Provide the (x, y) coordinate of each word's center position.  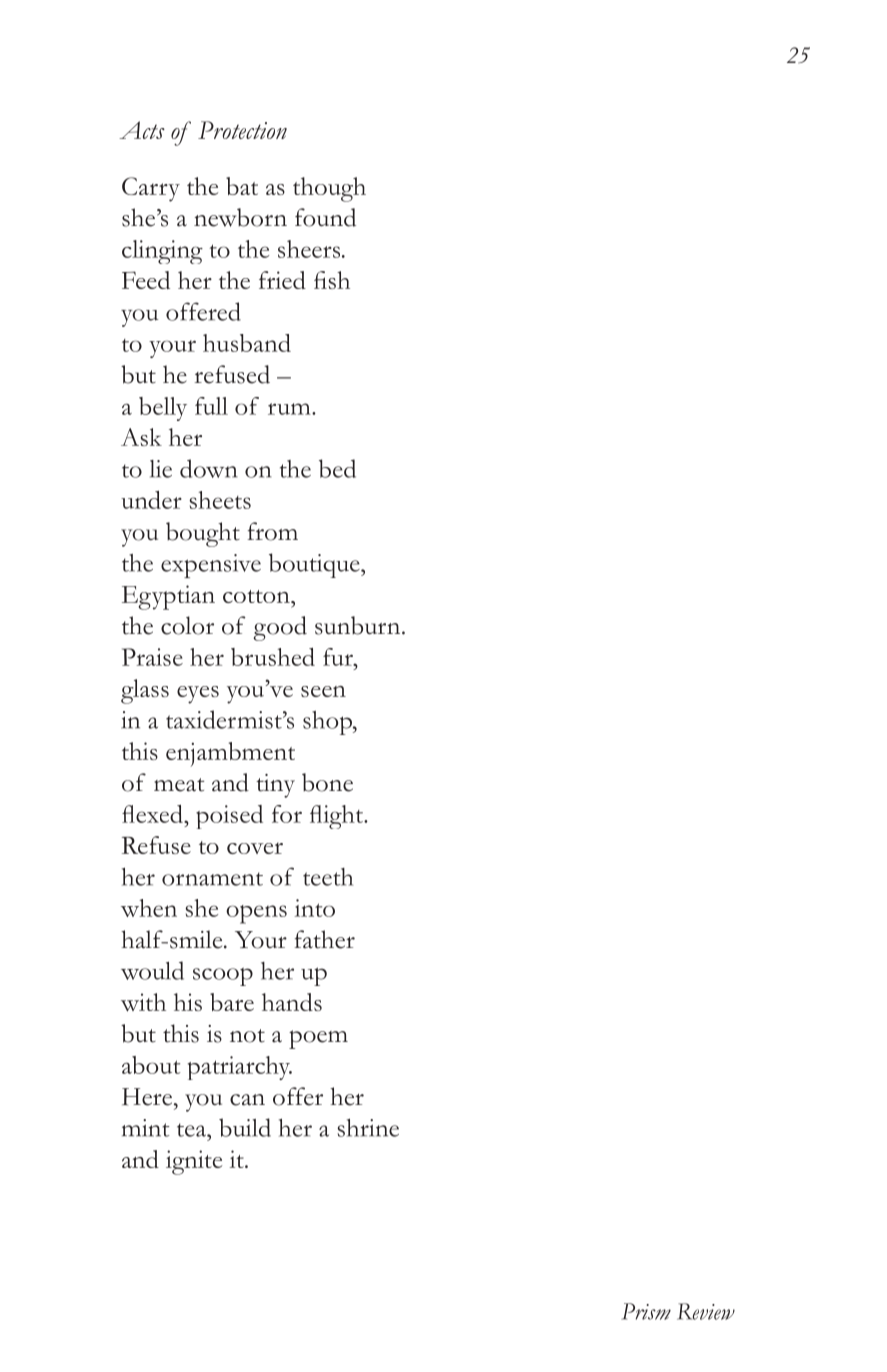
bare (232, 1002)
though (329, 189)
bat (242, 186)
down (209, 468)
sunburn (359, 625)
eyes (198, 695)
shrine (368, 1128)
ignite (194, 1162)
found (325, 217)
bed (337, 468)
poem (318, 1039)
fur (339, 657)
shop (328, 723)
